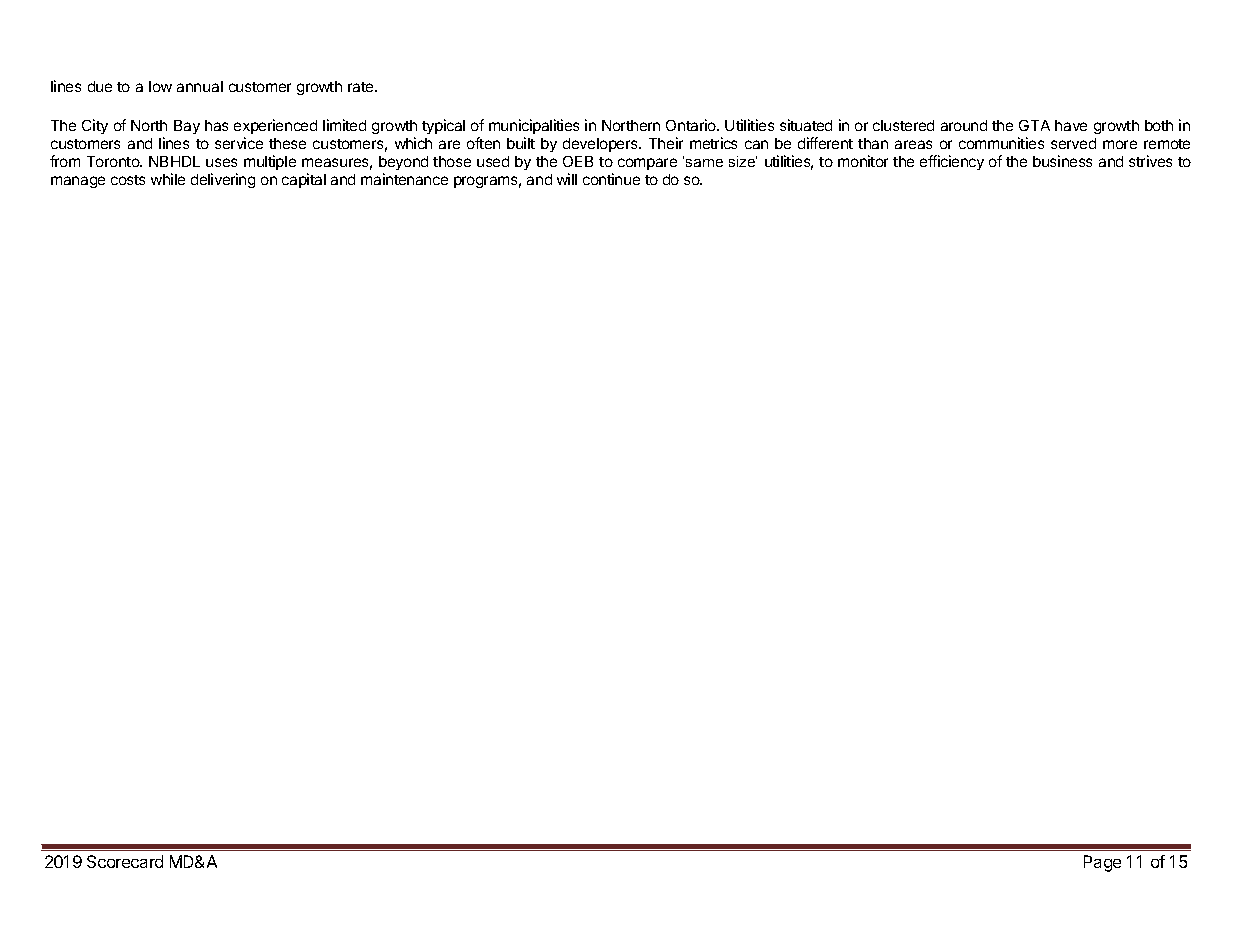 The width and height of the page is (1233, 952). I want to click on GTA, so click(1034, 125).
